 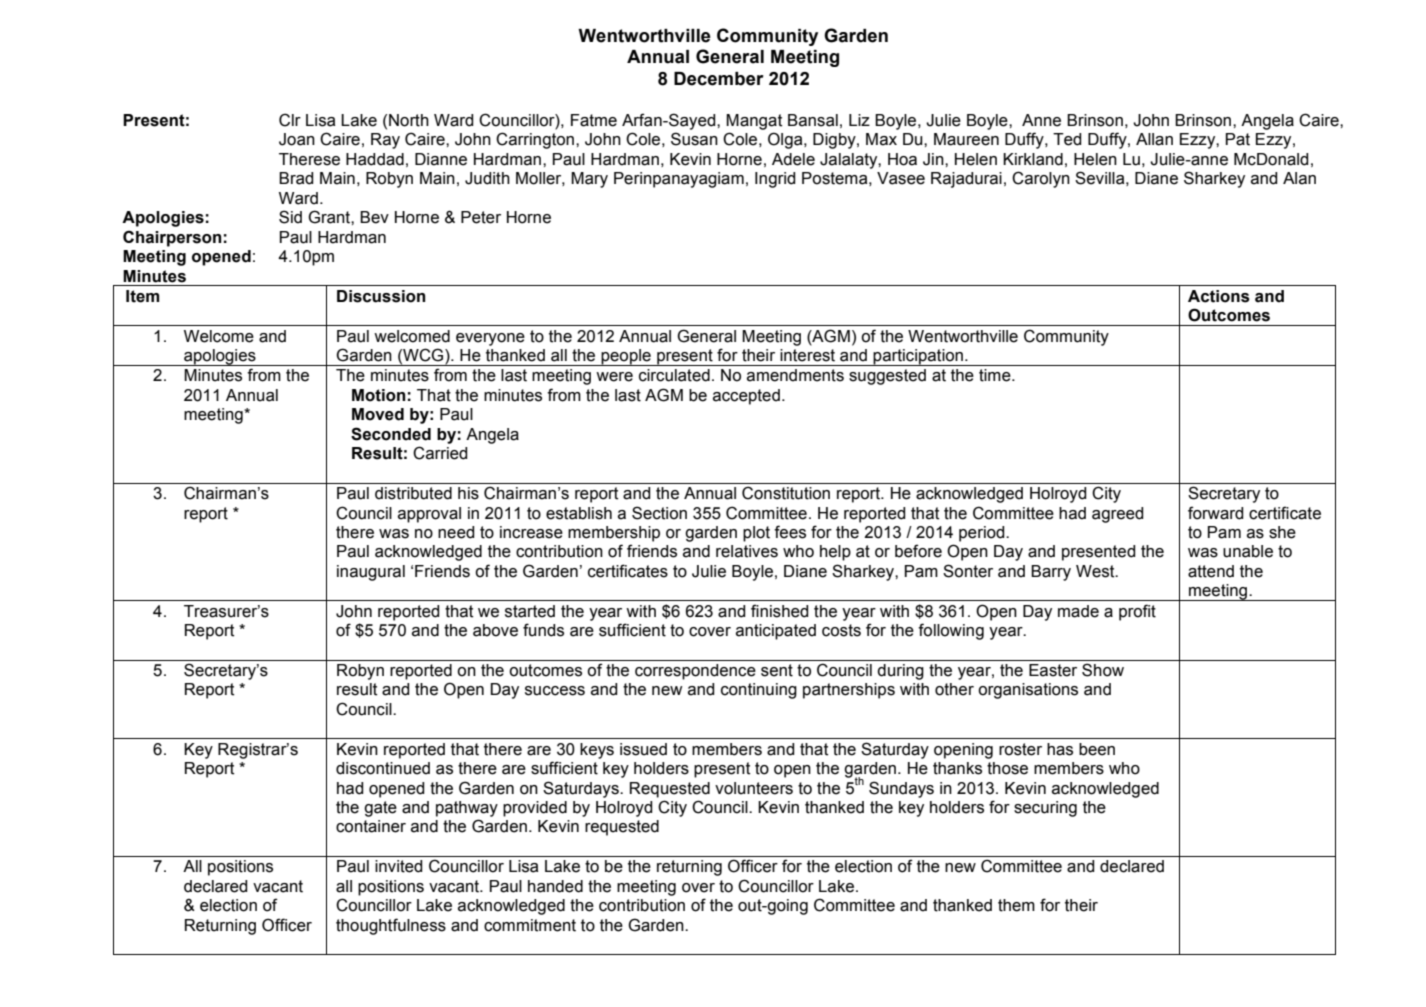 What do you see at coordinates (391, 926) in the page?
I see `thoughtfulness` at bounding box center [391, 926].
